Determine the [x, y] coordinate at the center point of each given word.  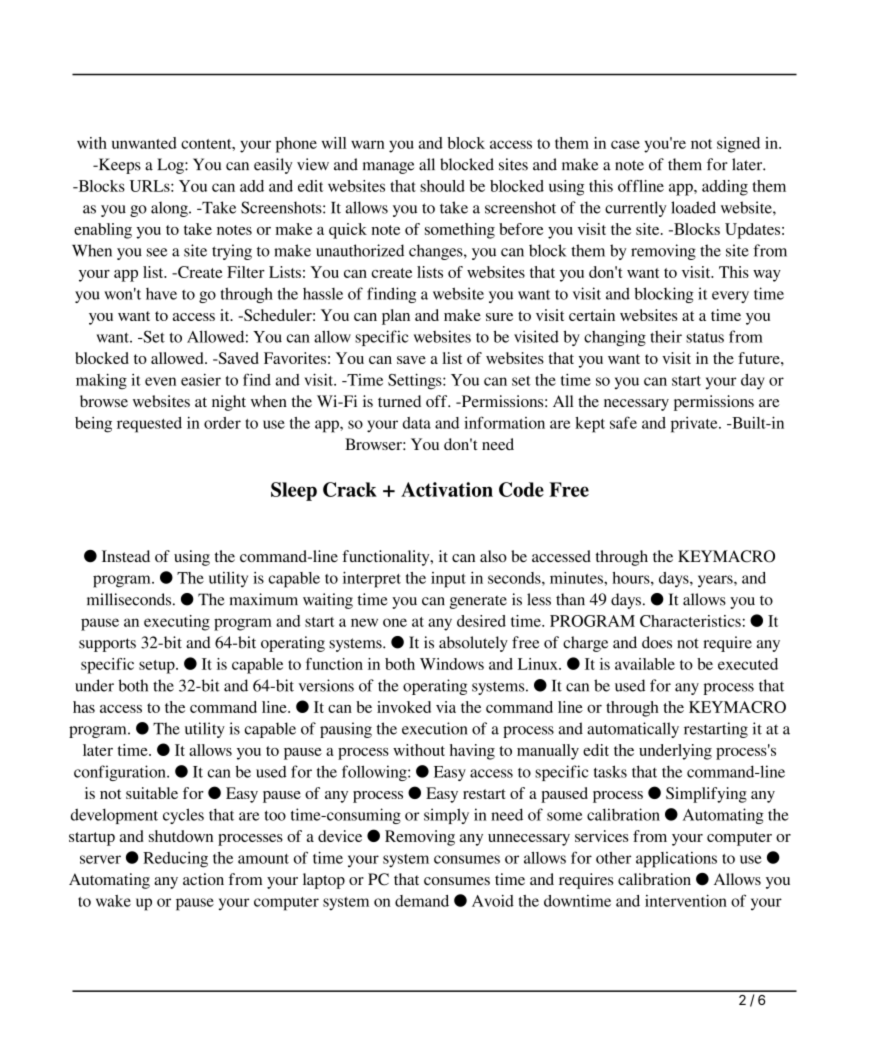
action [203, 879]
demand [422, 901]
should [442, 186]
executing [177, 623]
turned [399, 401]
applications [676, 860]
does [657, 642]
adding [725, 188]
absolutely [473, 644]
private [695, 425]
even [160, 381]
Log [171, 166]
